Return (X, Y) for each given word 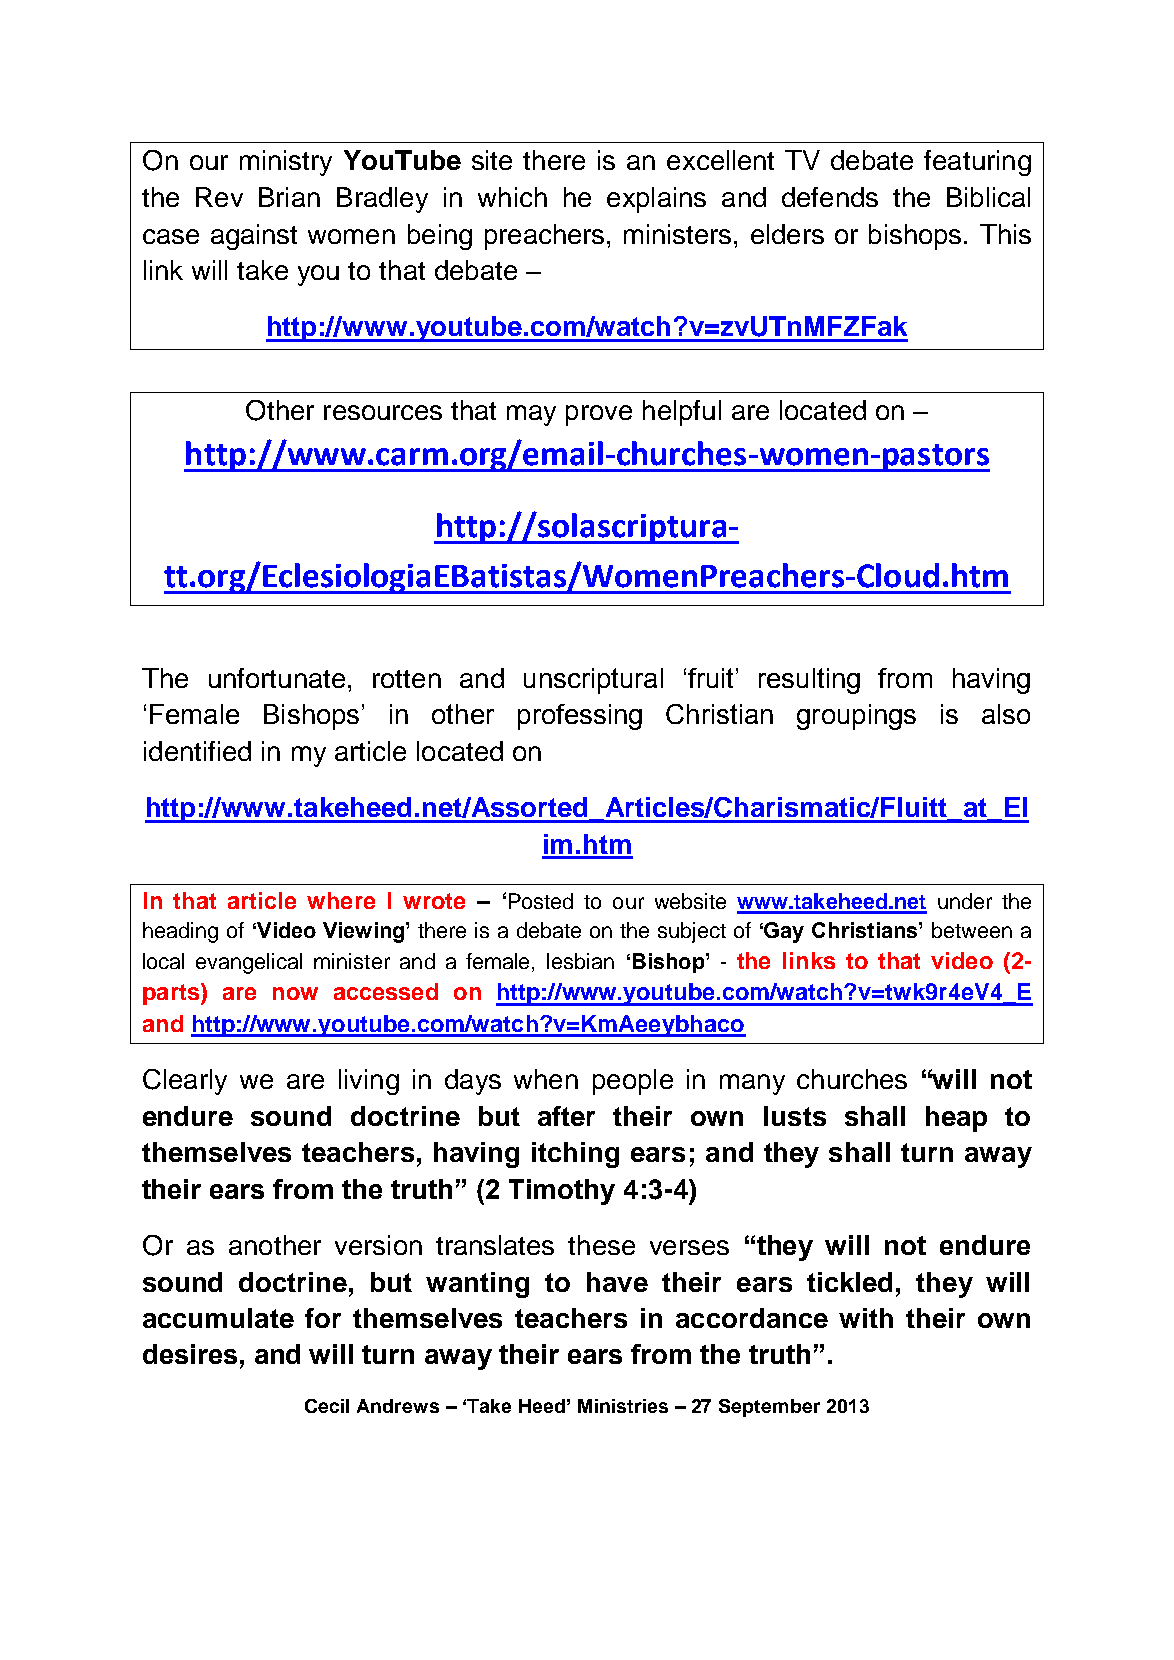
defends (830, 197)
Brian (289, 197)
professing (580, 717)
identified (197, 751)
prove (599, 415)
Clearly (185, 1082)
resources (383, 412)
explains (656, 200)
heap (956, 1119)
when (546, 1079)
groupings (856, 717)
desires (190, 1354)
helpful (682, 413)
